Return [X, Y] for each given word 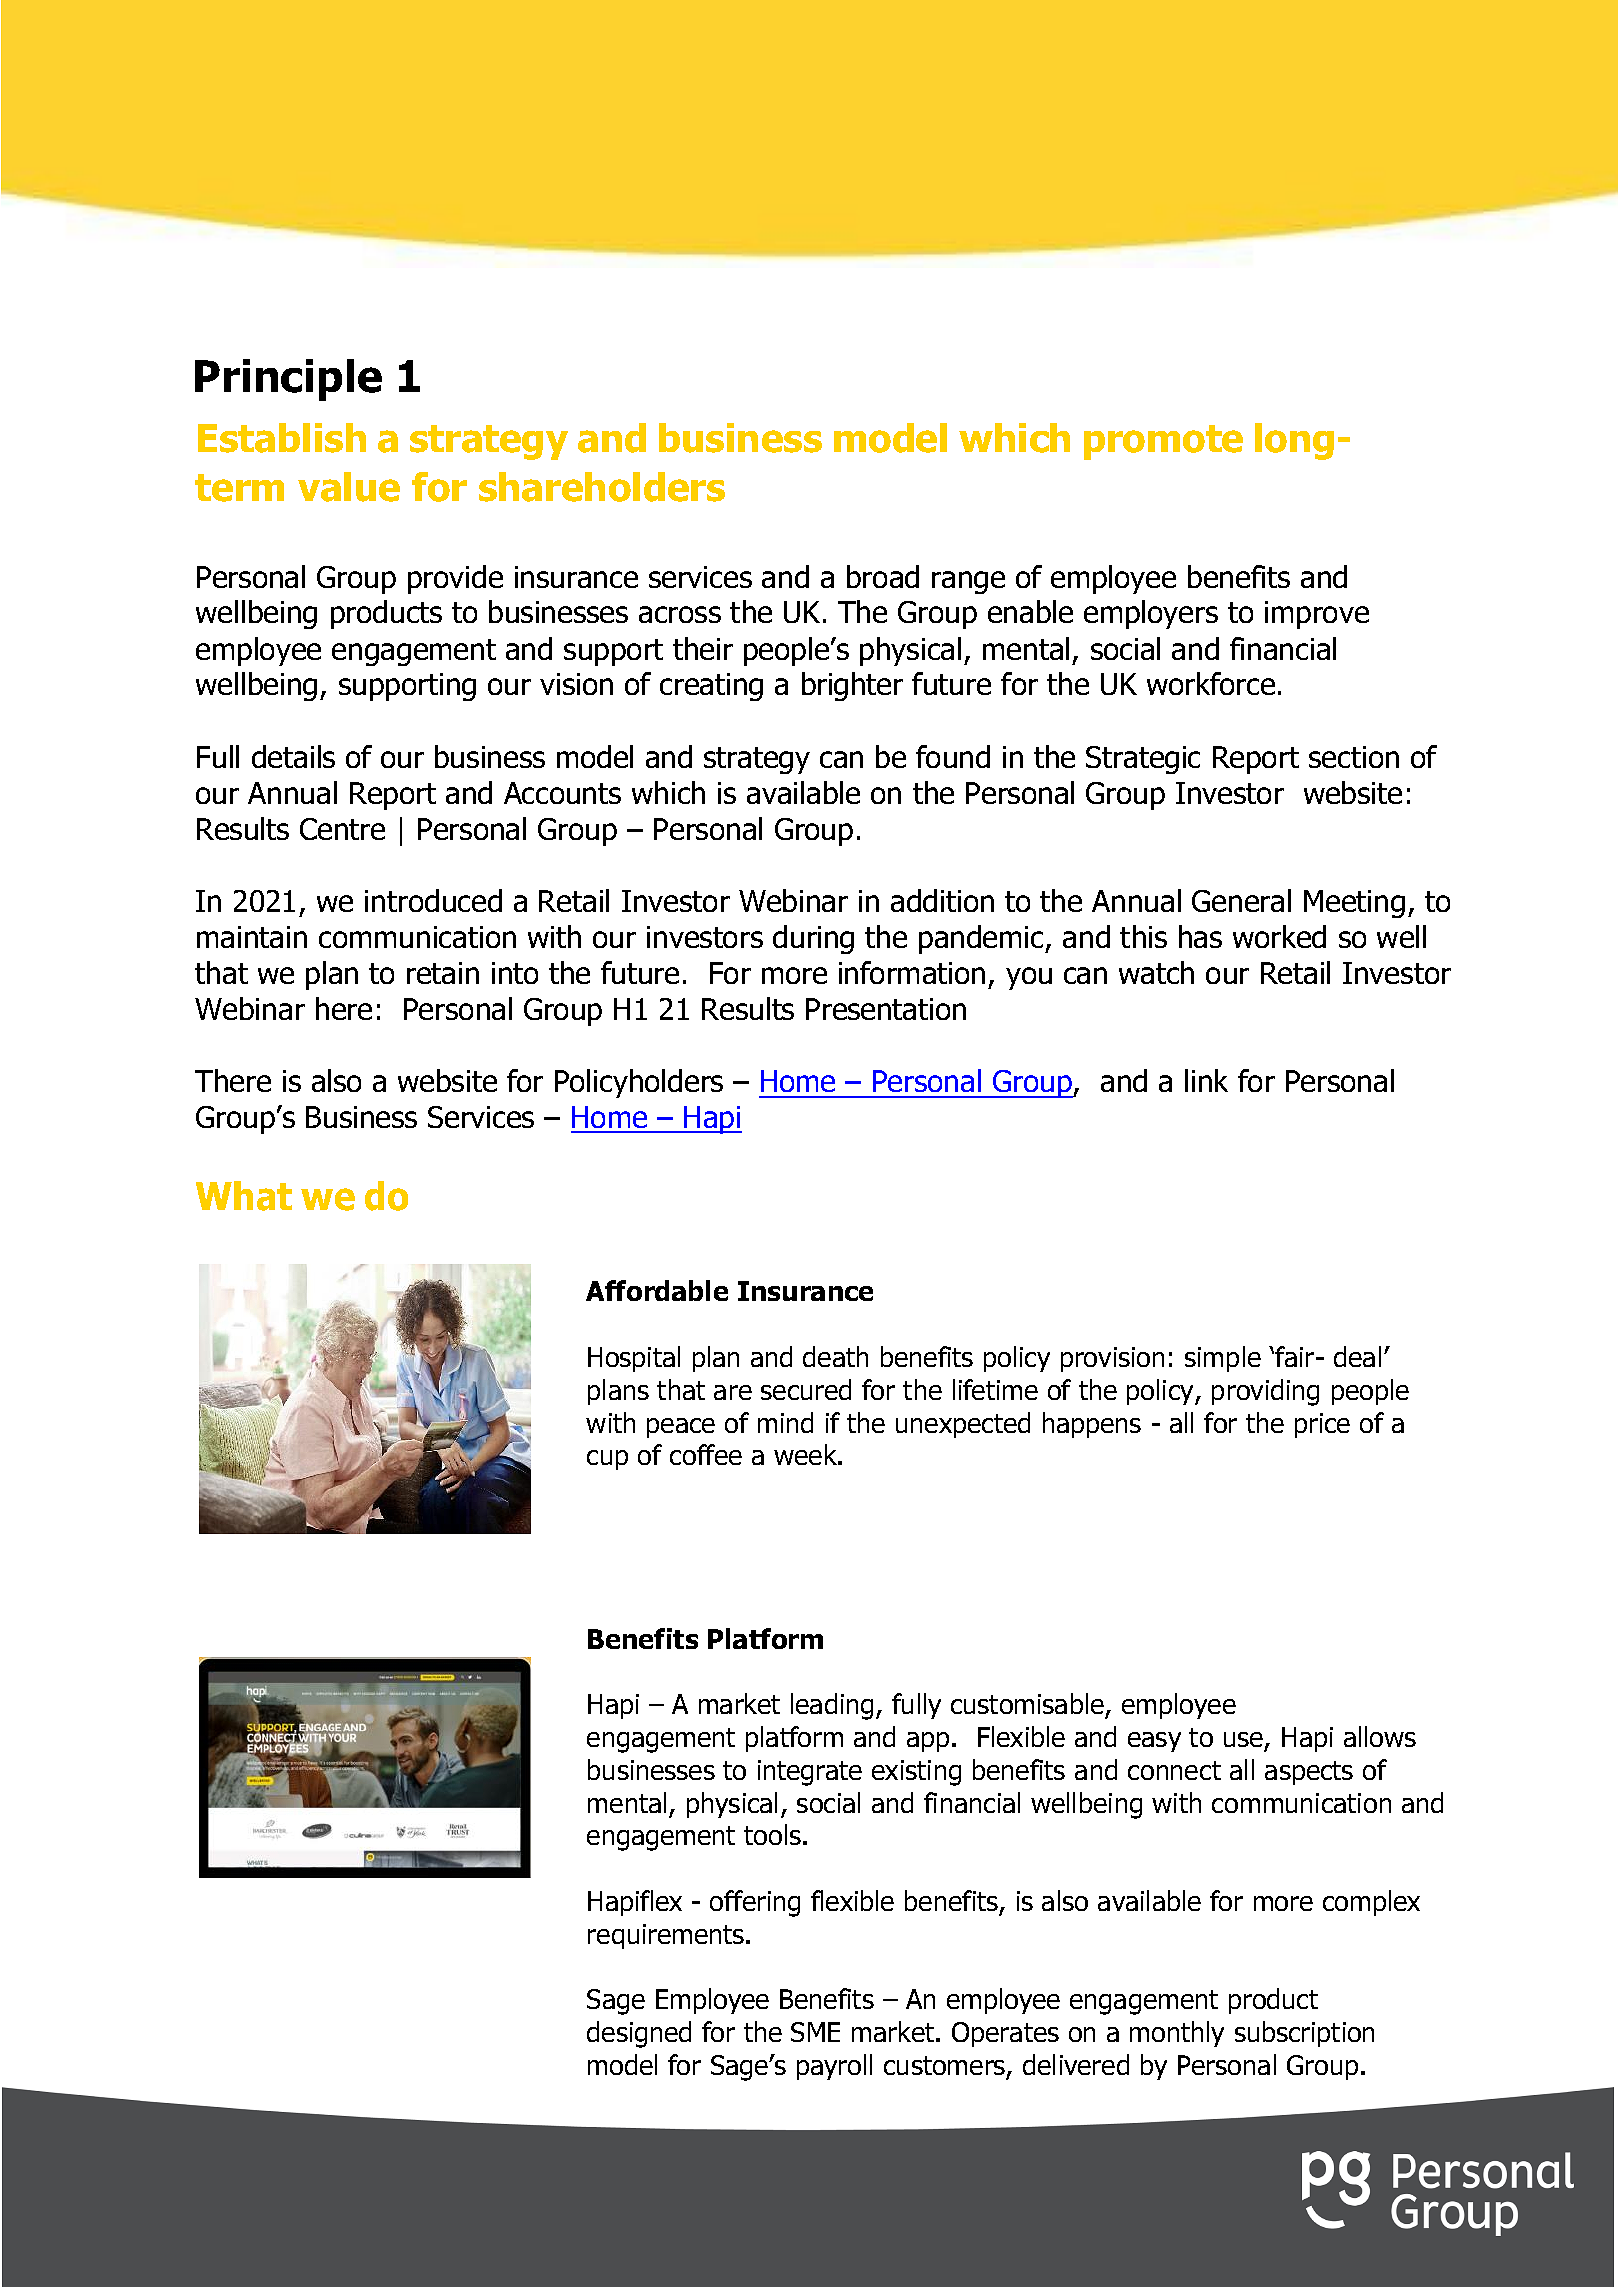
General [1241, 900]
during [813, 939]
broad [883, 576]
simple [1223, 1359]
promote [1163, 442]
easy [1154, 1742]
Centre [342, 829]
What [244, 1196]
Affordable [657, 1290]
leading [832, 1706]
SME [815, 2032]
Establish [282, 438]
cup [607, 1460]
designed [639, 2034]
